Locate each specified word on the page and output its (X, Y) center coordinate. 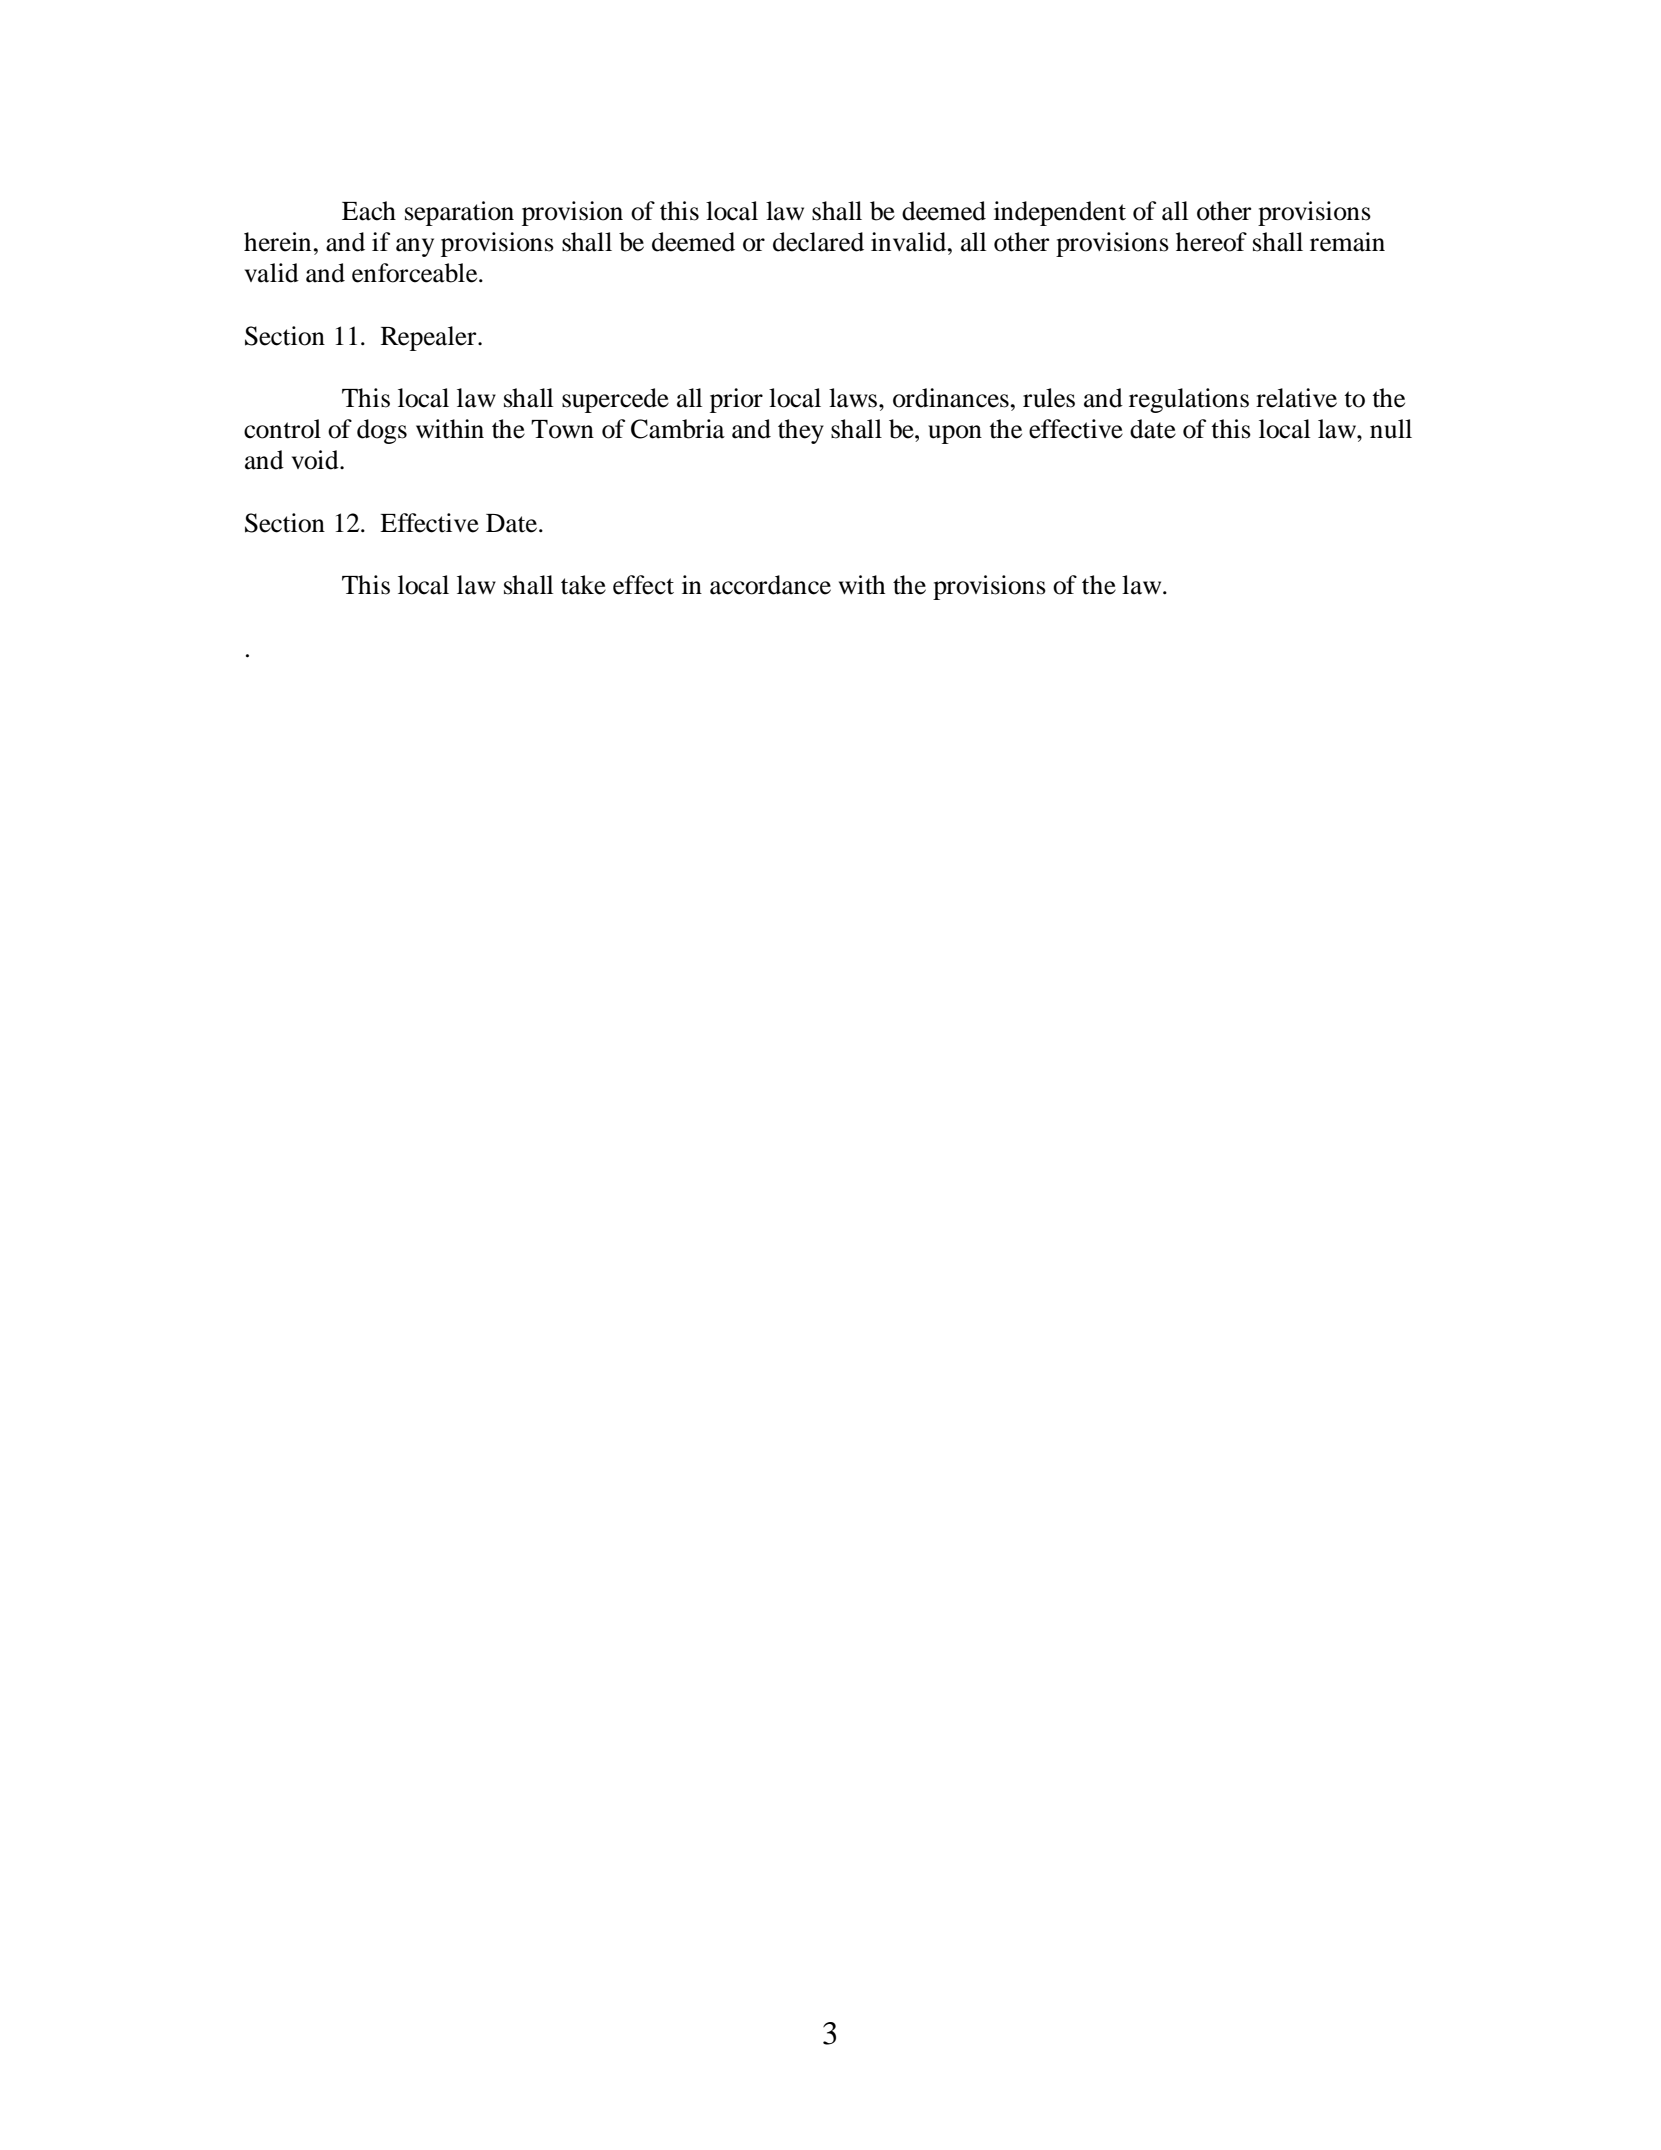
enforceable (416, 273)
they (801, 431)
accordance (770, 585)
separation (459, 213)
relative (1296, 398)
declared (818, 242)
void (316, 460)
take (583, 585)
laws (854, 398)
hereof (1211, 242)
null (1391, 429)
